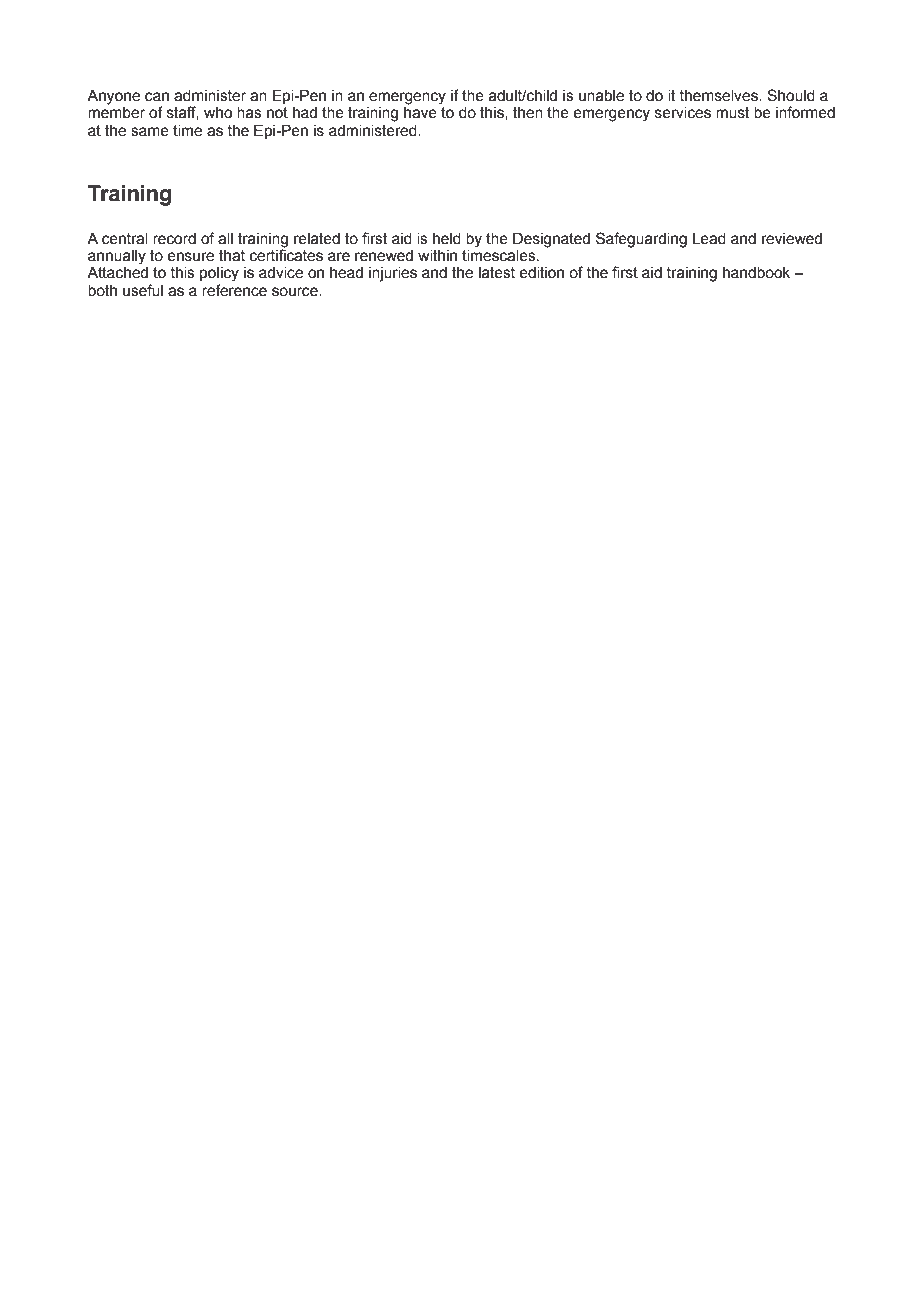 This page has height=1308, width=924. Describe the element at coordinates (733, 113) in the page. I see `must` at that location.
